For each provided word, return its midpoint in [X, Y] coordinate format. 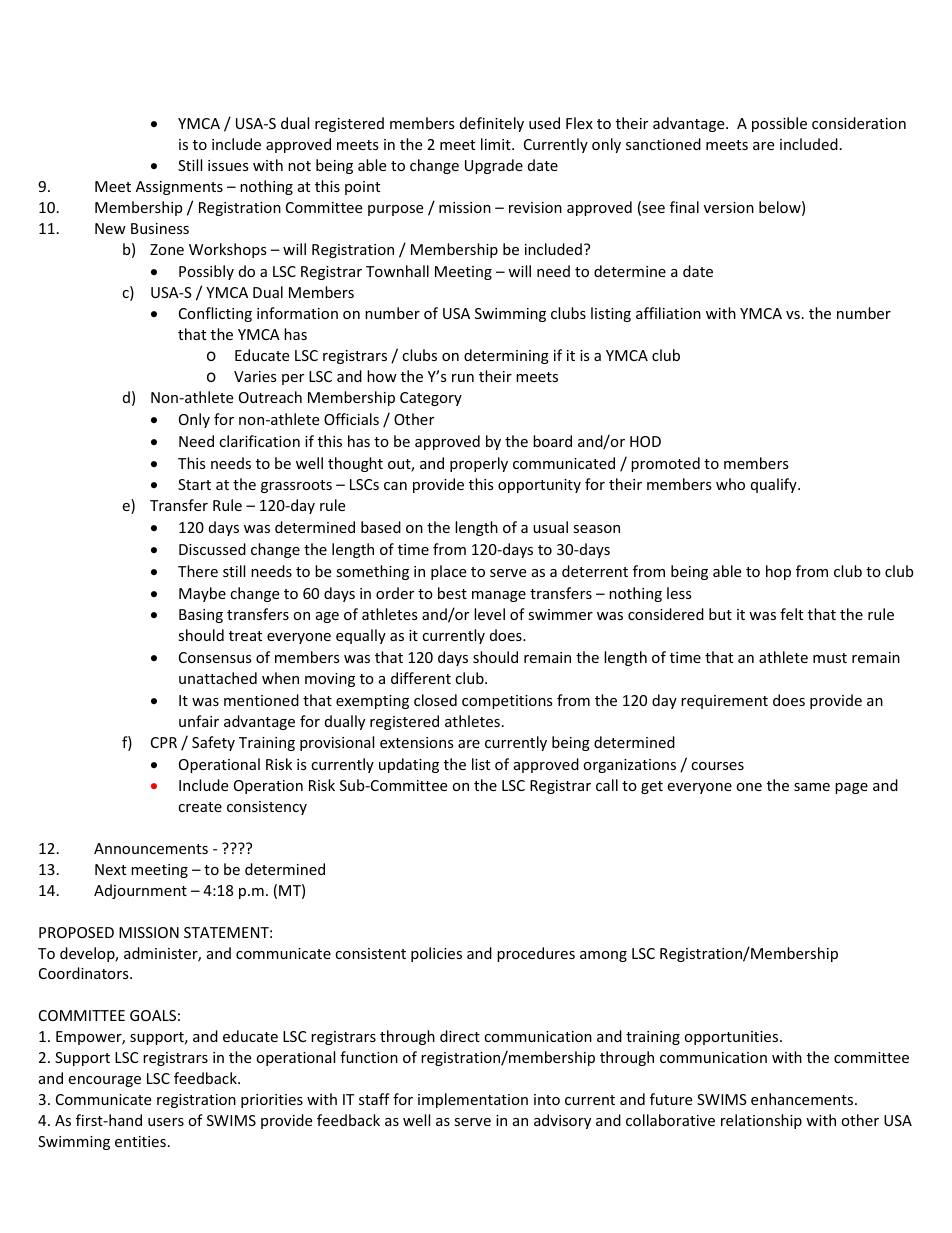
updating [409, 765]
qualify [775, 485]
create [200, 807]
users [166, 1122]
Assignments [179, 188]
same [812, 787]
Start [194, 484]
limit [497, 144]
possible [779, 124]
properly [479, 464]
